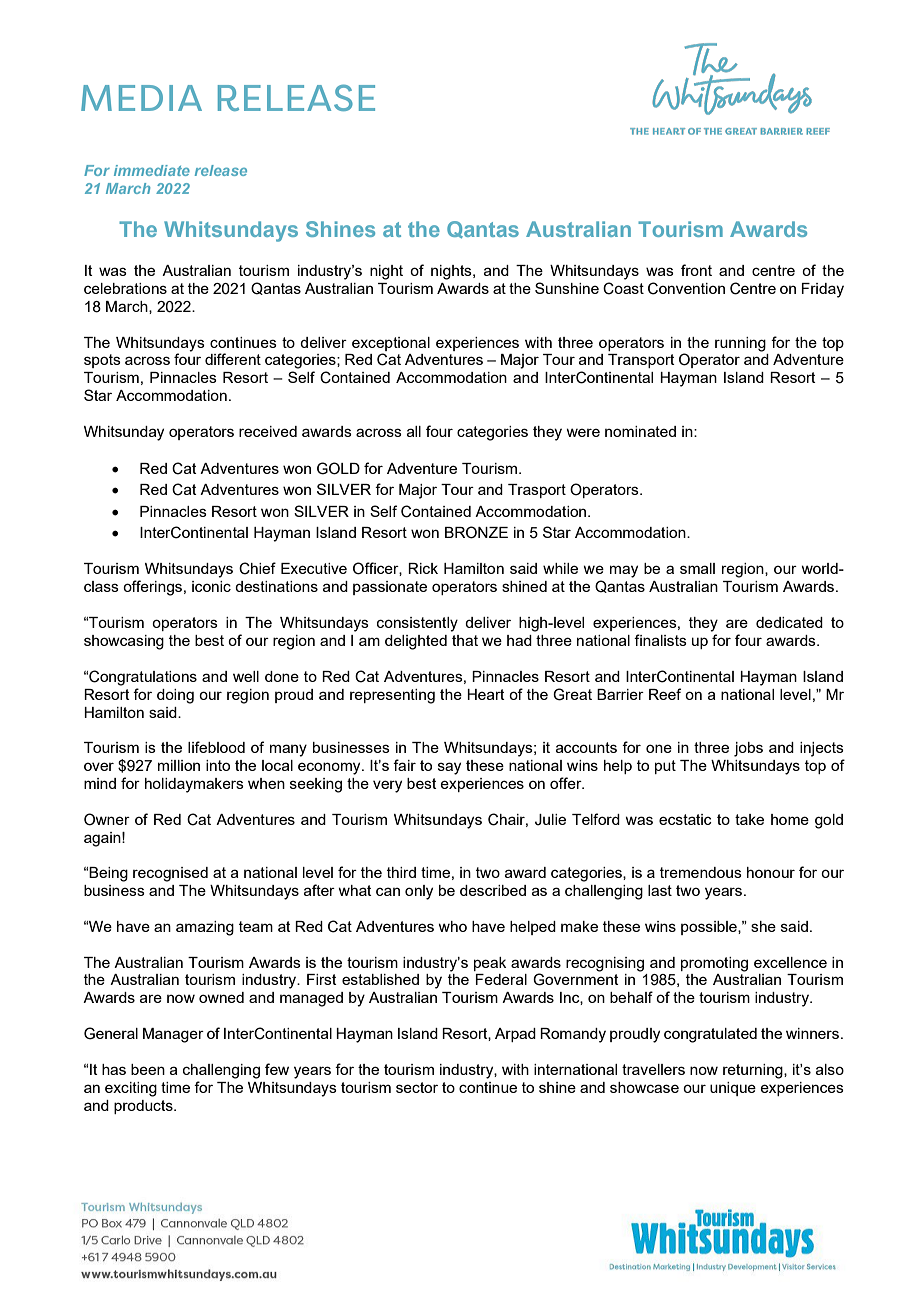 The width and height of the screenshot is (924, 1308). Describe the element at coordinates (175, 696) in the screenshot. I see `doing` at that location.
